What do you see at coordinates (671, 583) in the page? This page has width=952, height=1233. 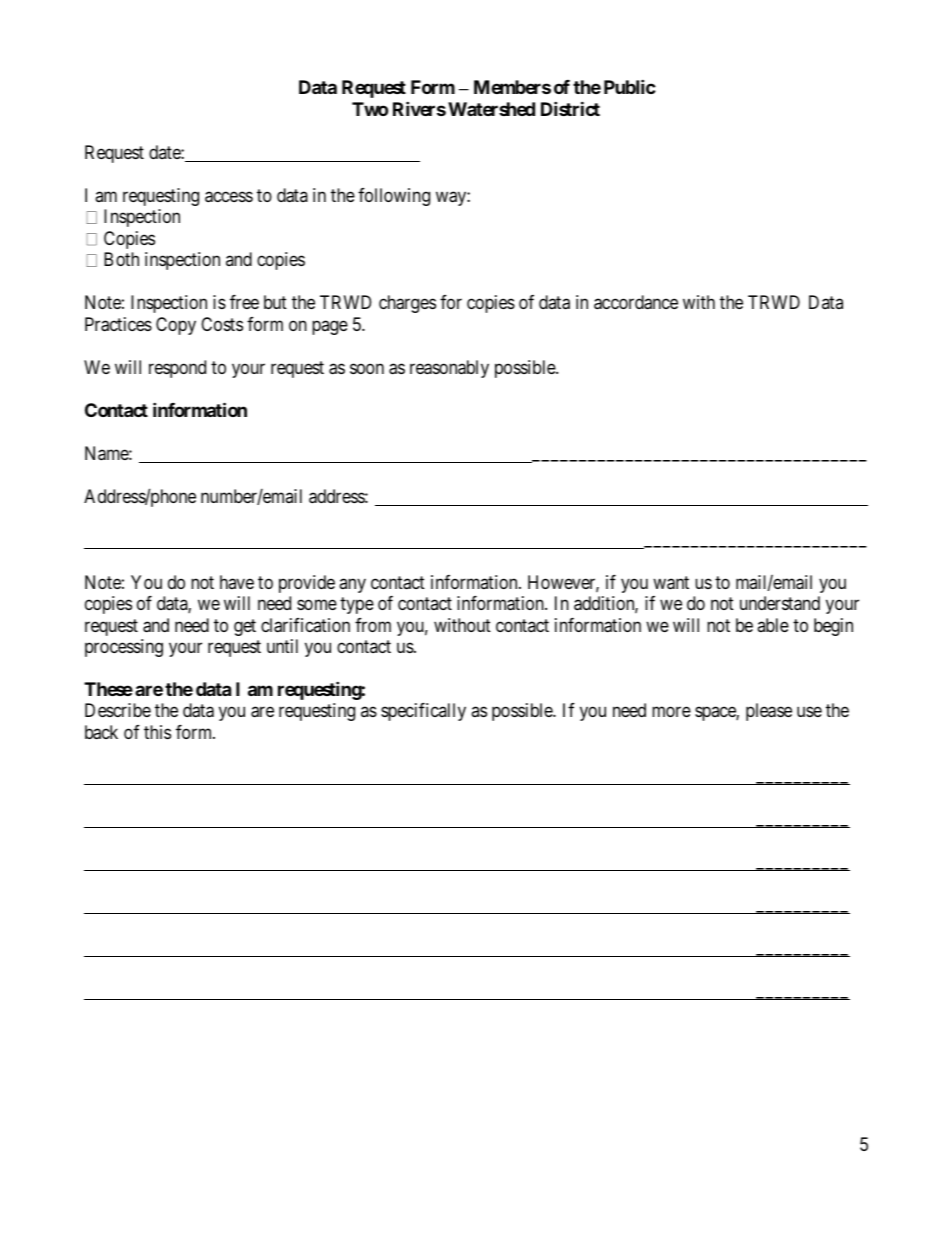 I see `want` at bounding box center [671, 583].
